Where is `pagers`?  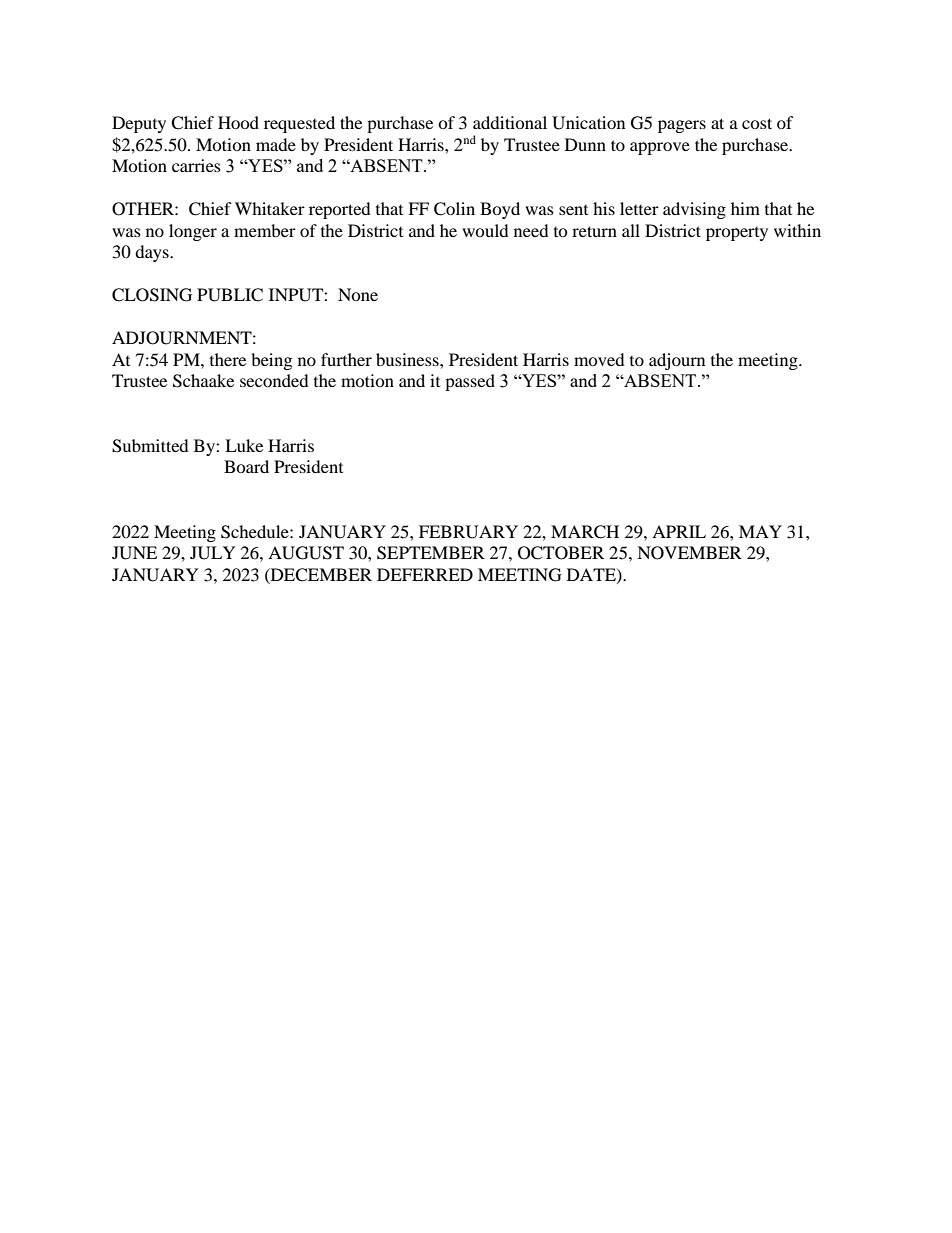 pagers is located at coordinates (682, 126).
